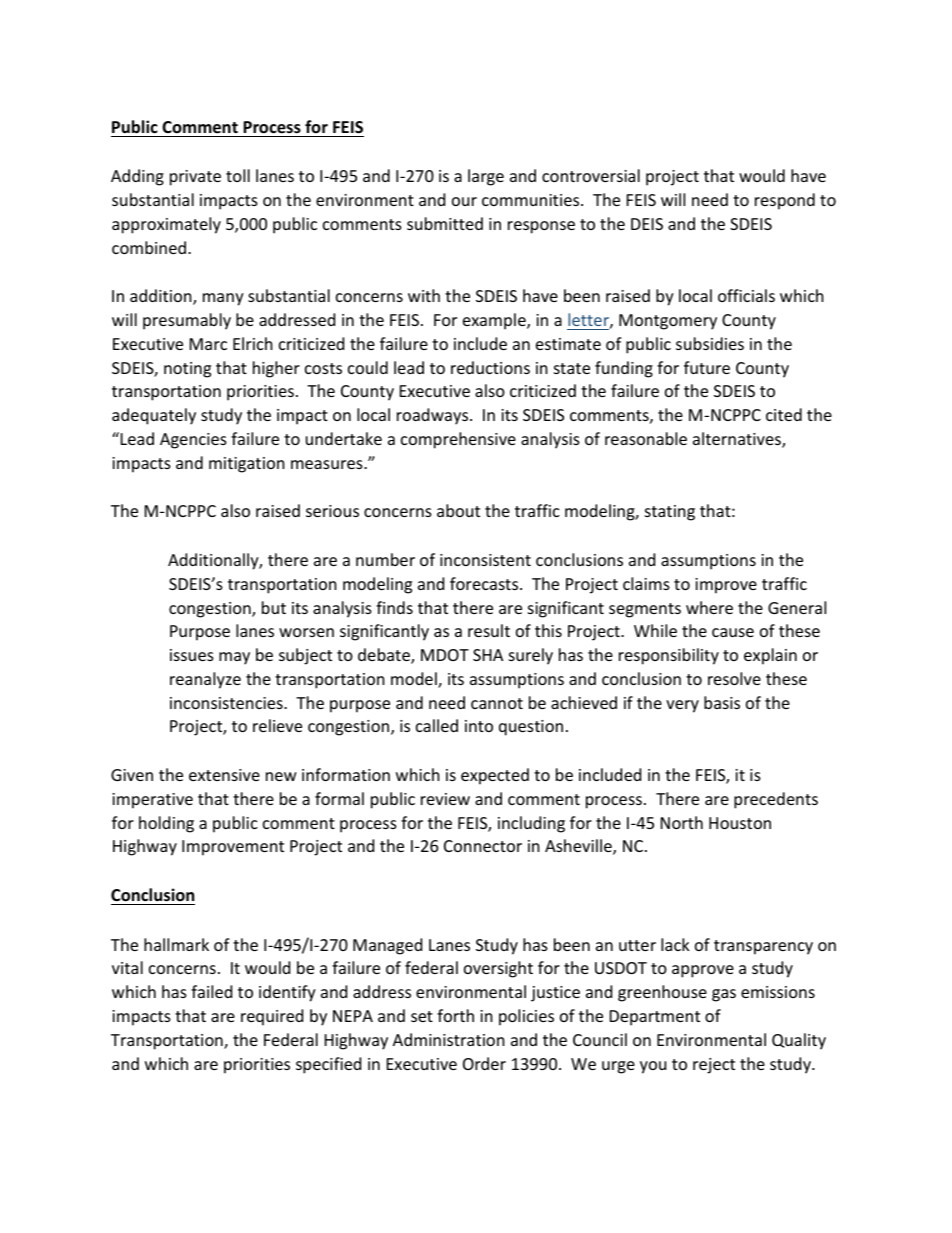 The image size is (952, 1233). I want to click on private, so click(195, 178).
